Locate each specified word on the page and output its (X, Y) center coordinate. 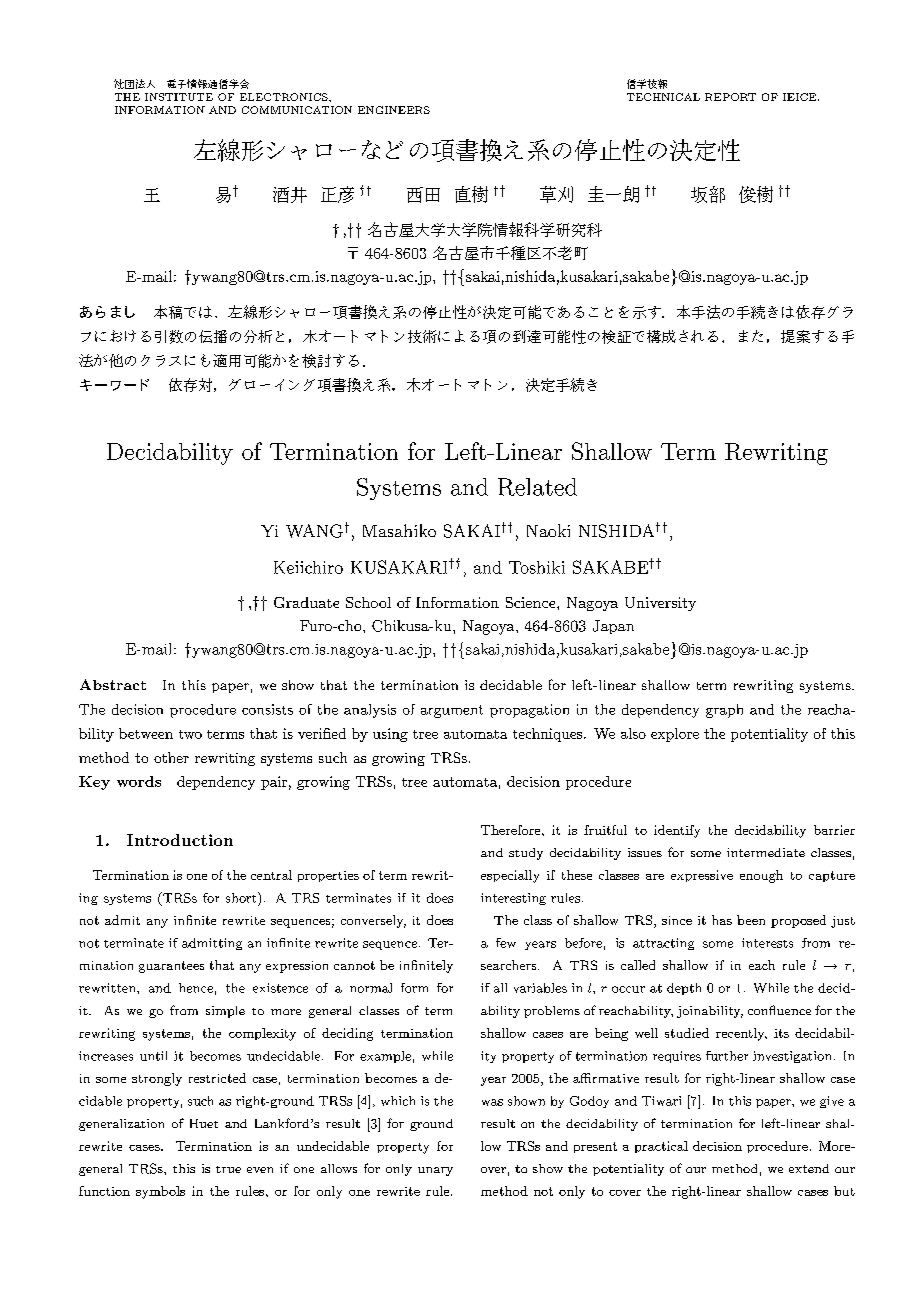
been (751, 920)
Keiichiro (308, 567)
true (228, 1169)
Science (532, 602)
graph (724, 711)
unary (435, 1171)
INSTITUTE (179, 97)
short (242, 897)
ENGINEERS (394, 110)
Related (537, 487)
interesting (513, 899)
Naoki (548, 530)
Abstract (113, 684)
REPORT (730, 97)
